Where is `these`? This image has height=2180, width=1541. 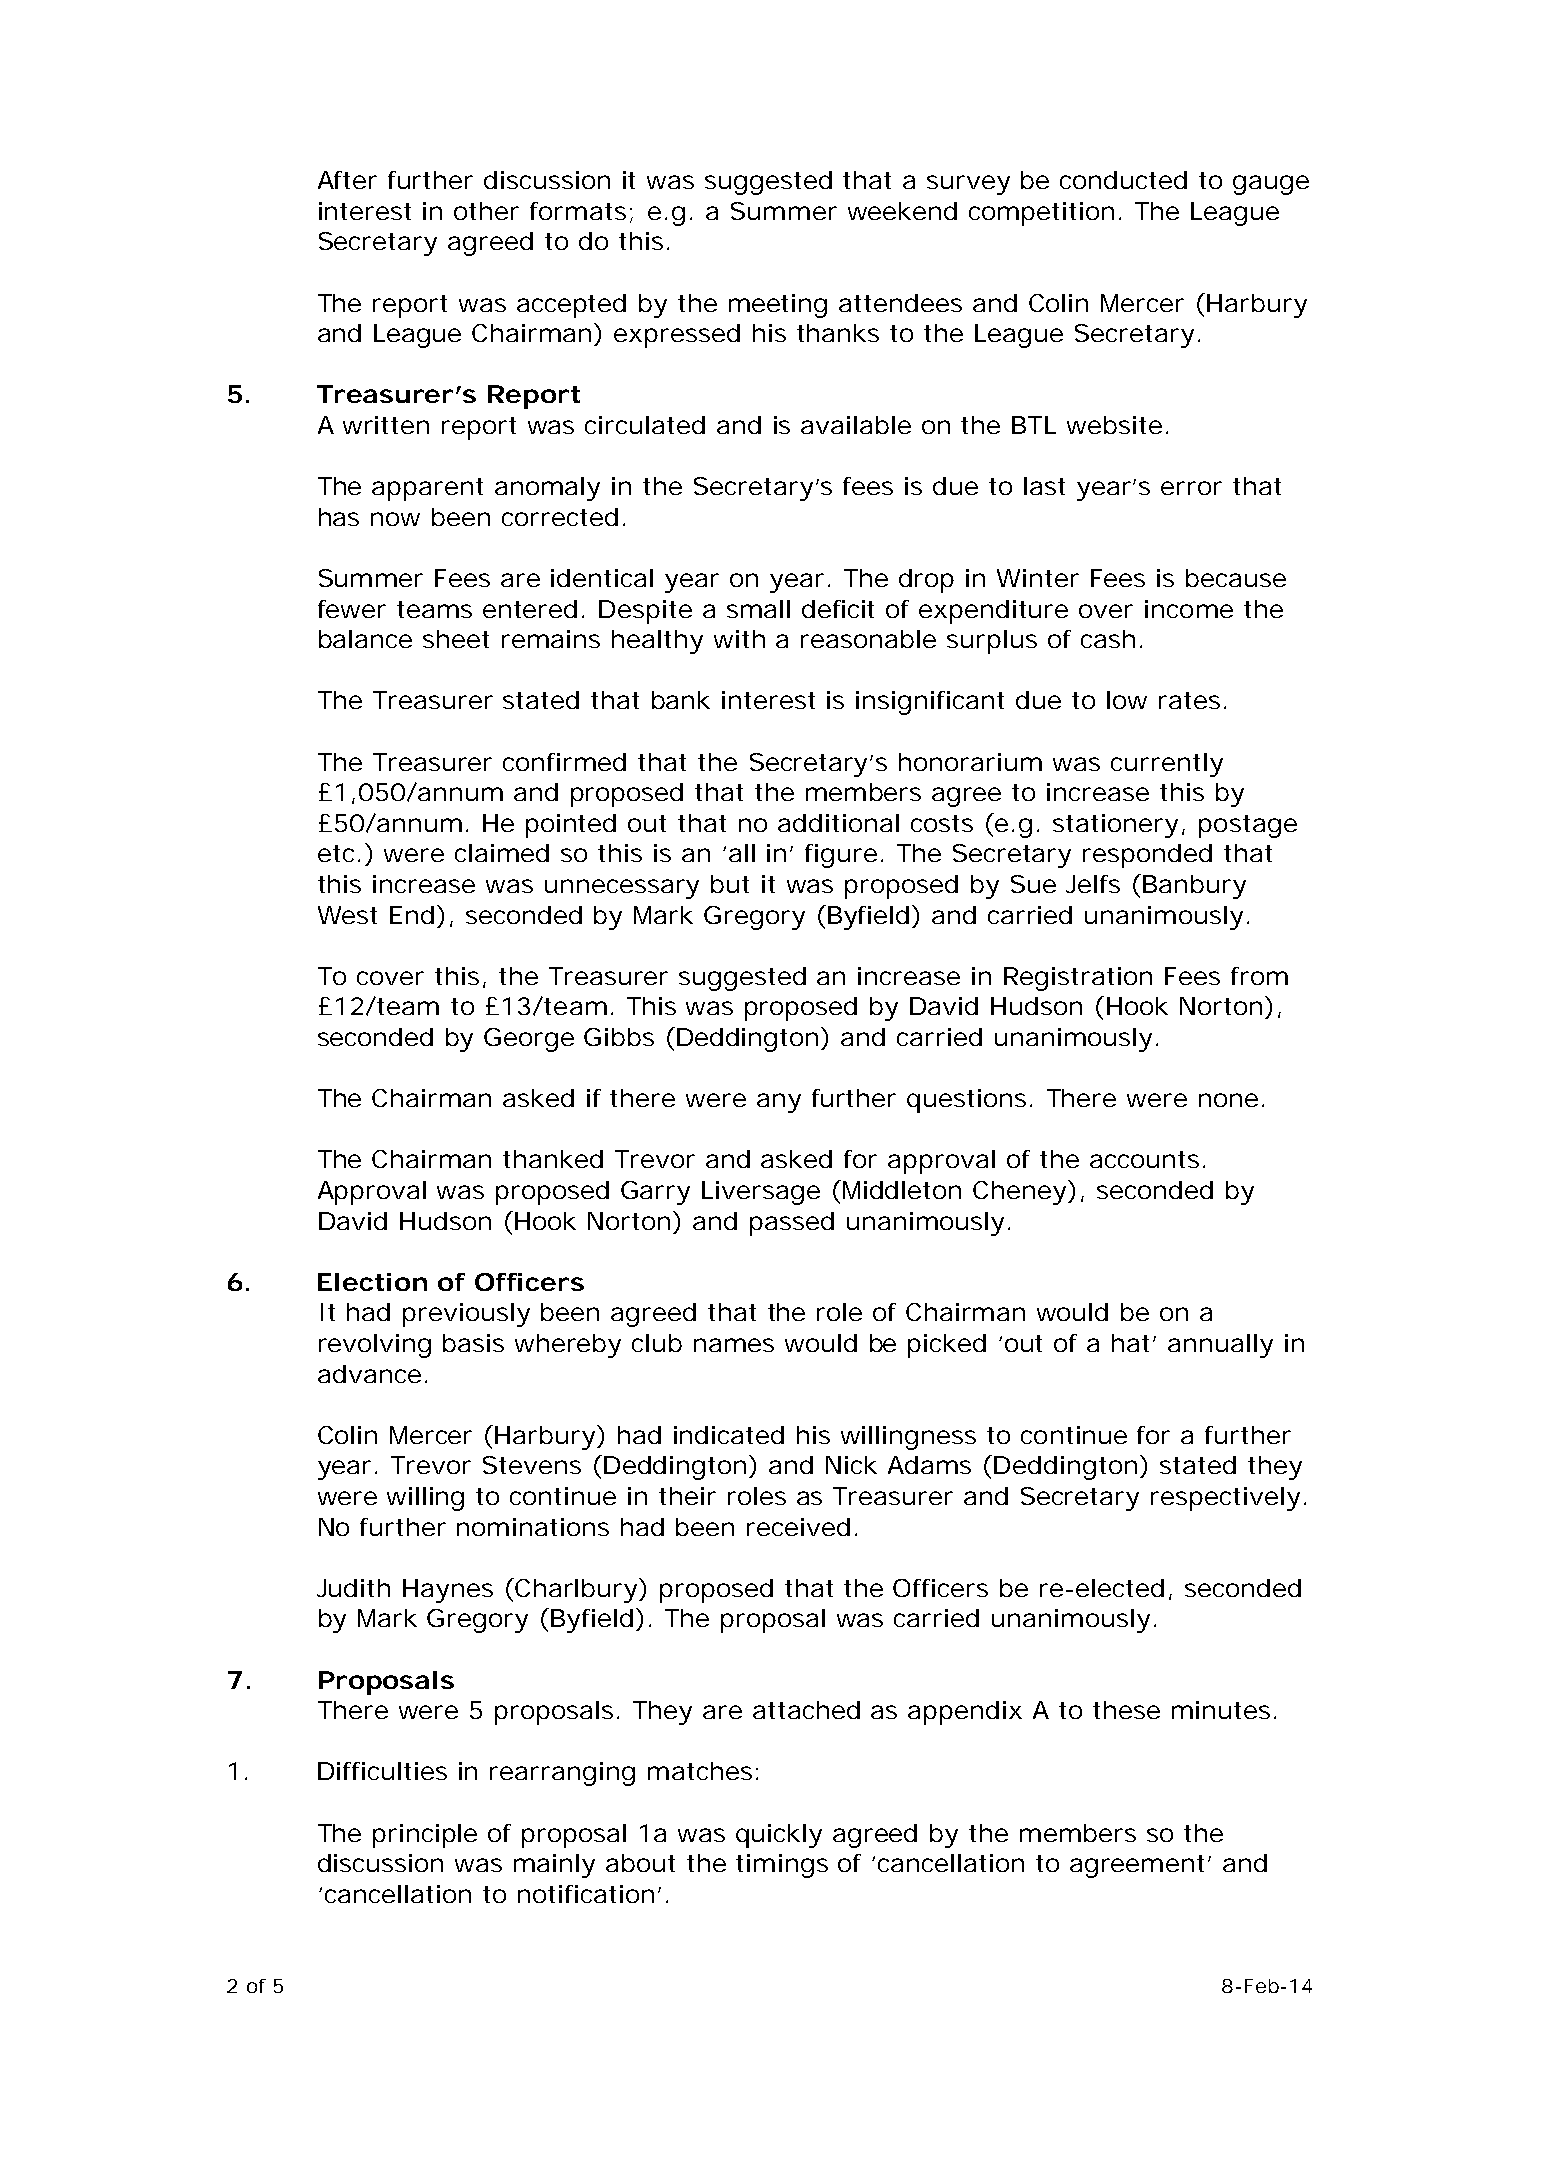
these is located at coordinates (1126, 1710).
